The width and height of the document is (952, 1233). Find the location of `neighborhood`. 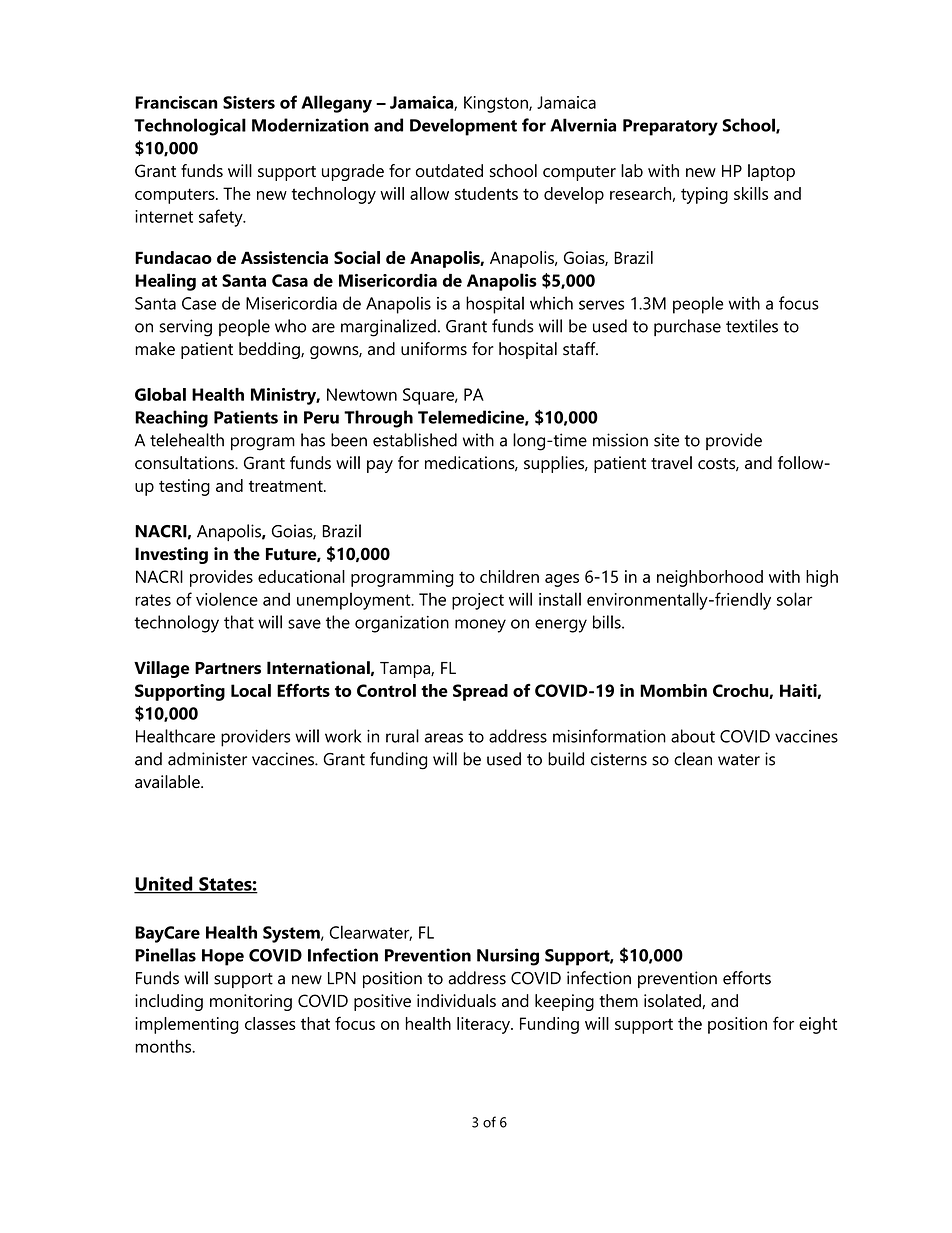

neighborhood is located at coordinates (710, 578).
